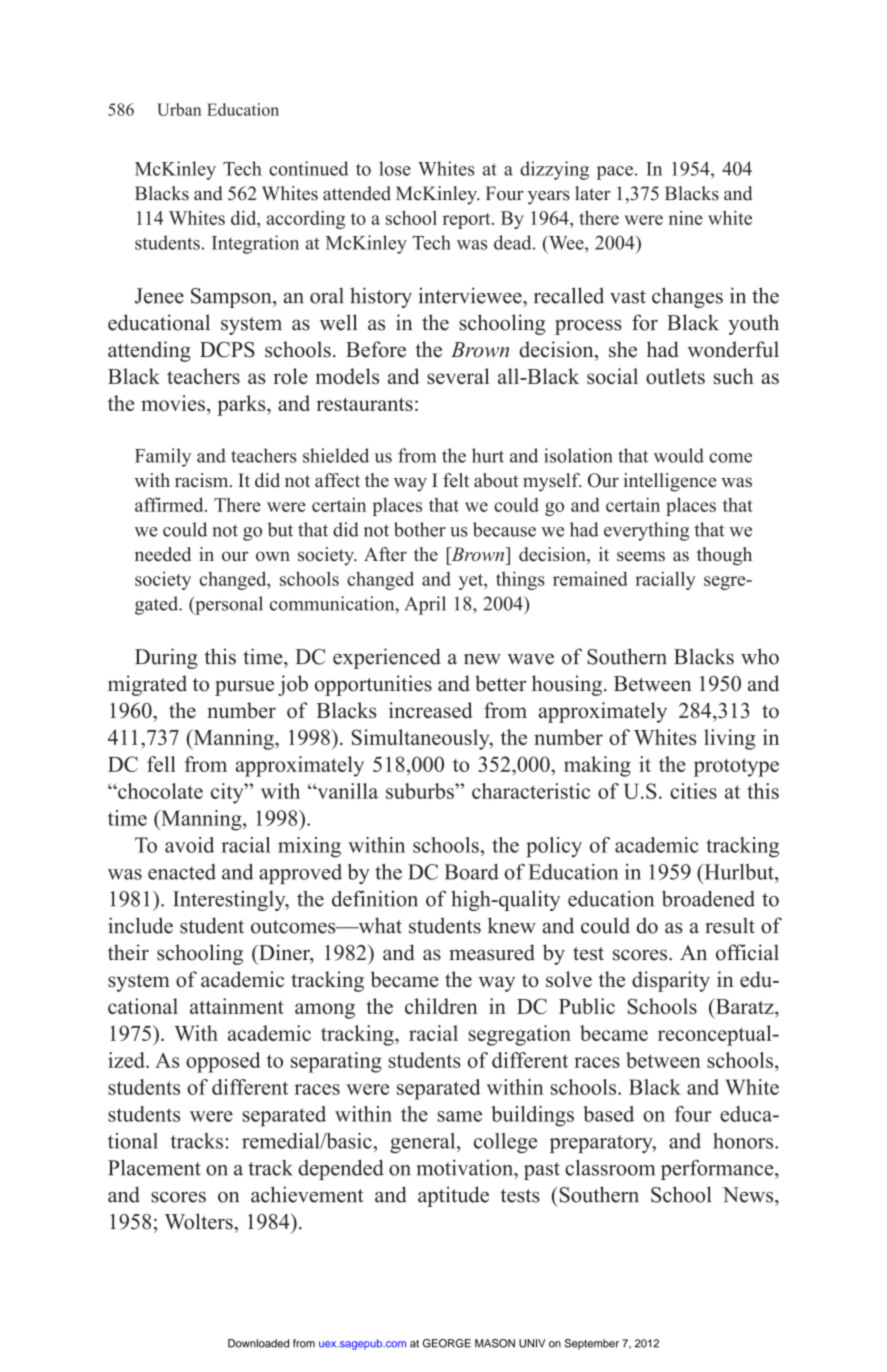  Describe the element at coordinates (395, 168) in the document. I see `lose` at that location.
